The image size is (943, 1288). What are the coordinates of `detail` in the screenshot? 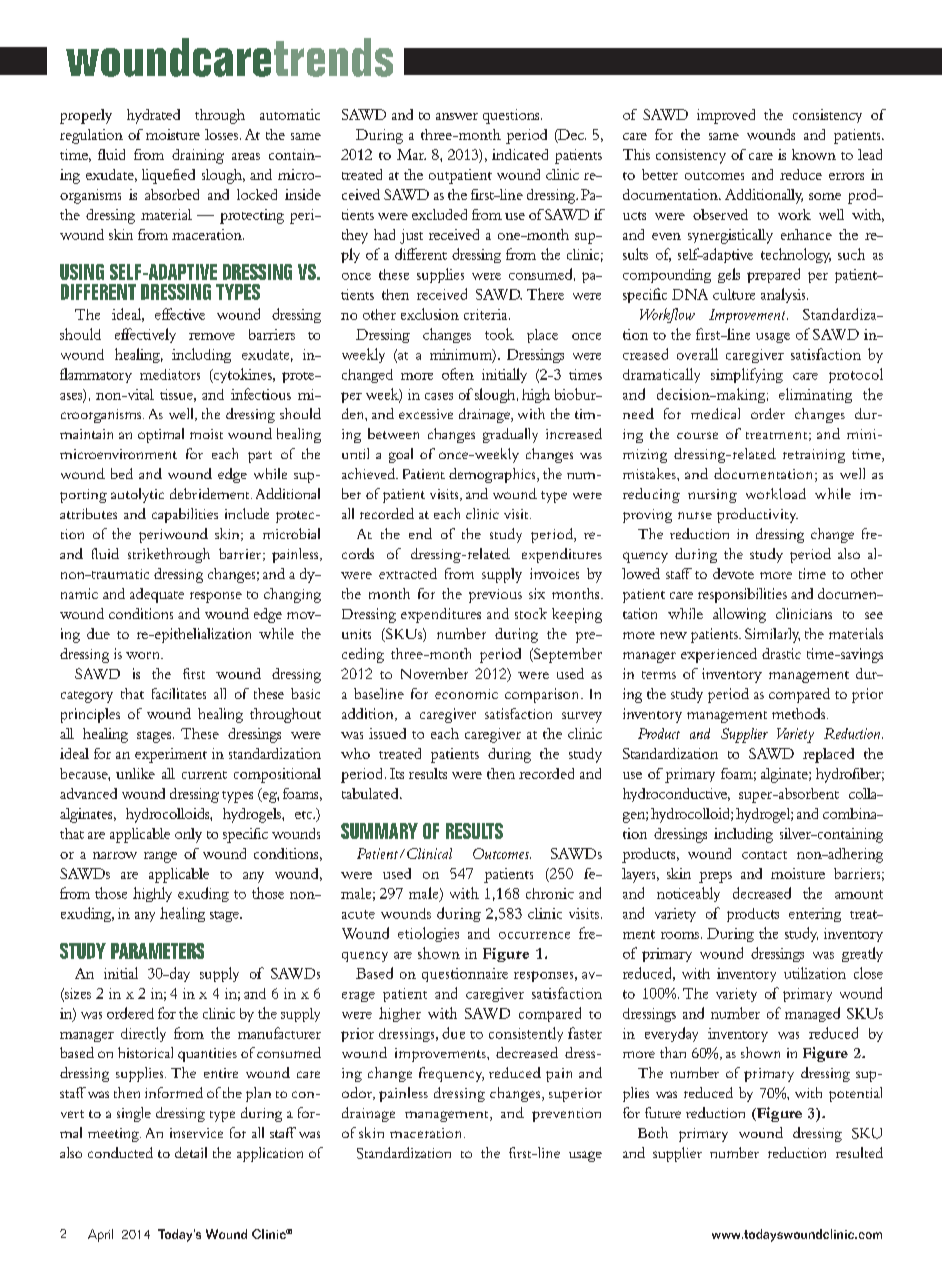 It's located at (191, 1152).
